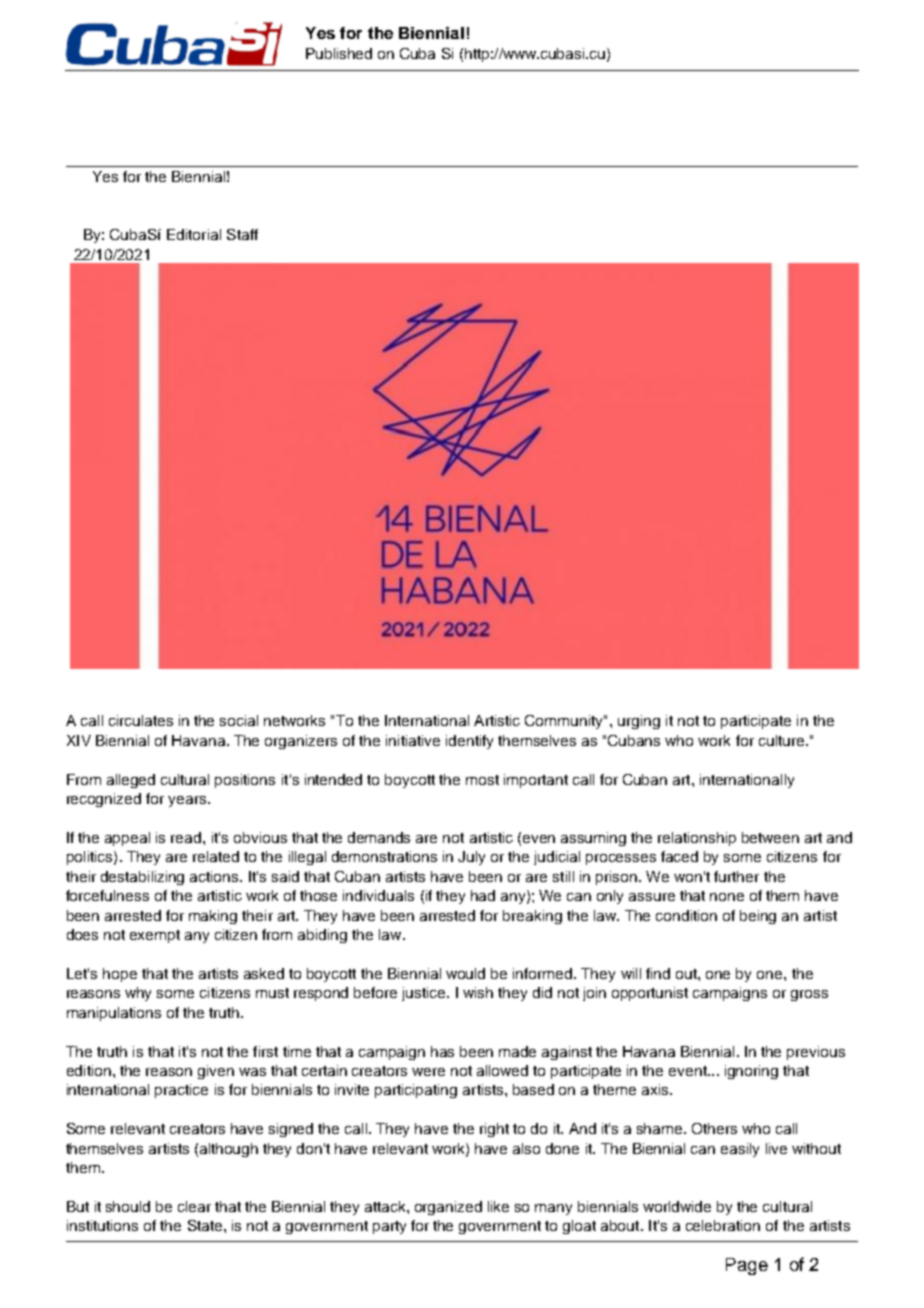 The width and height of the screenshot is (924, 1308). Describe the element at coordinates (242, 234) in the screenshot. I see `Staff` at that location.
